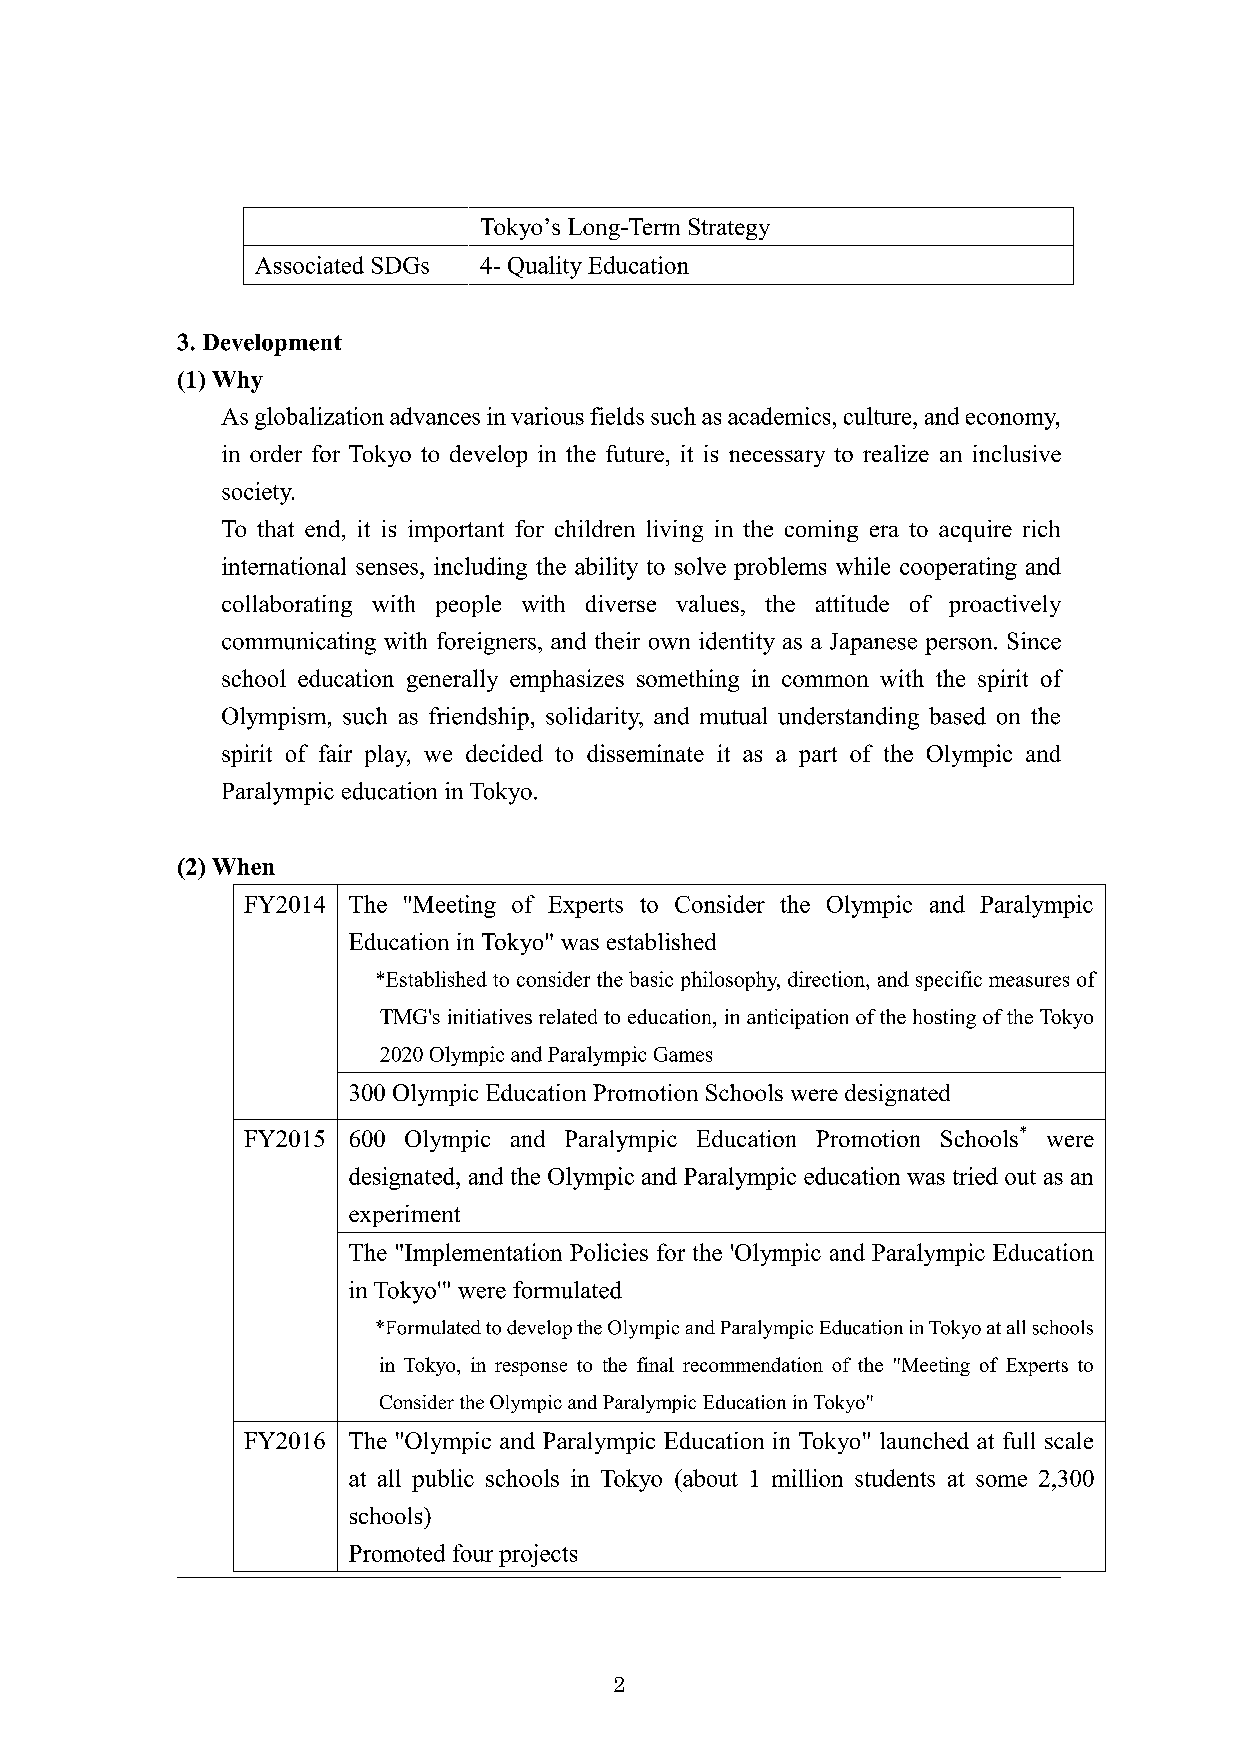 This page has height=1752, width=1238. Describe the element at coordinates (879, 416) in the page. I see `culture` at that location.
